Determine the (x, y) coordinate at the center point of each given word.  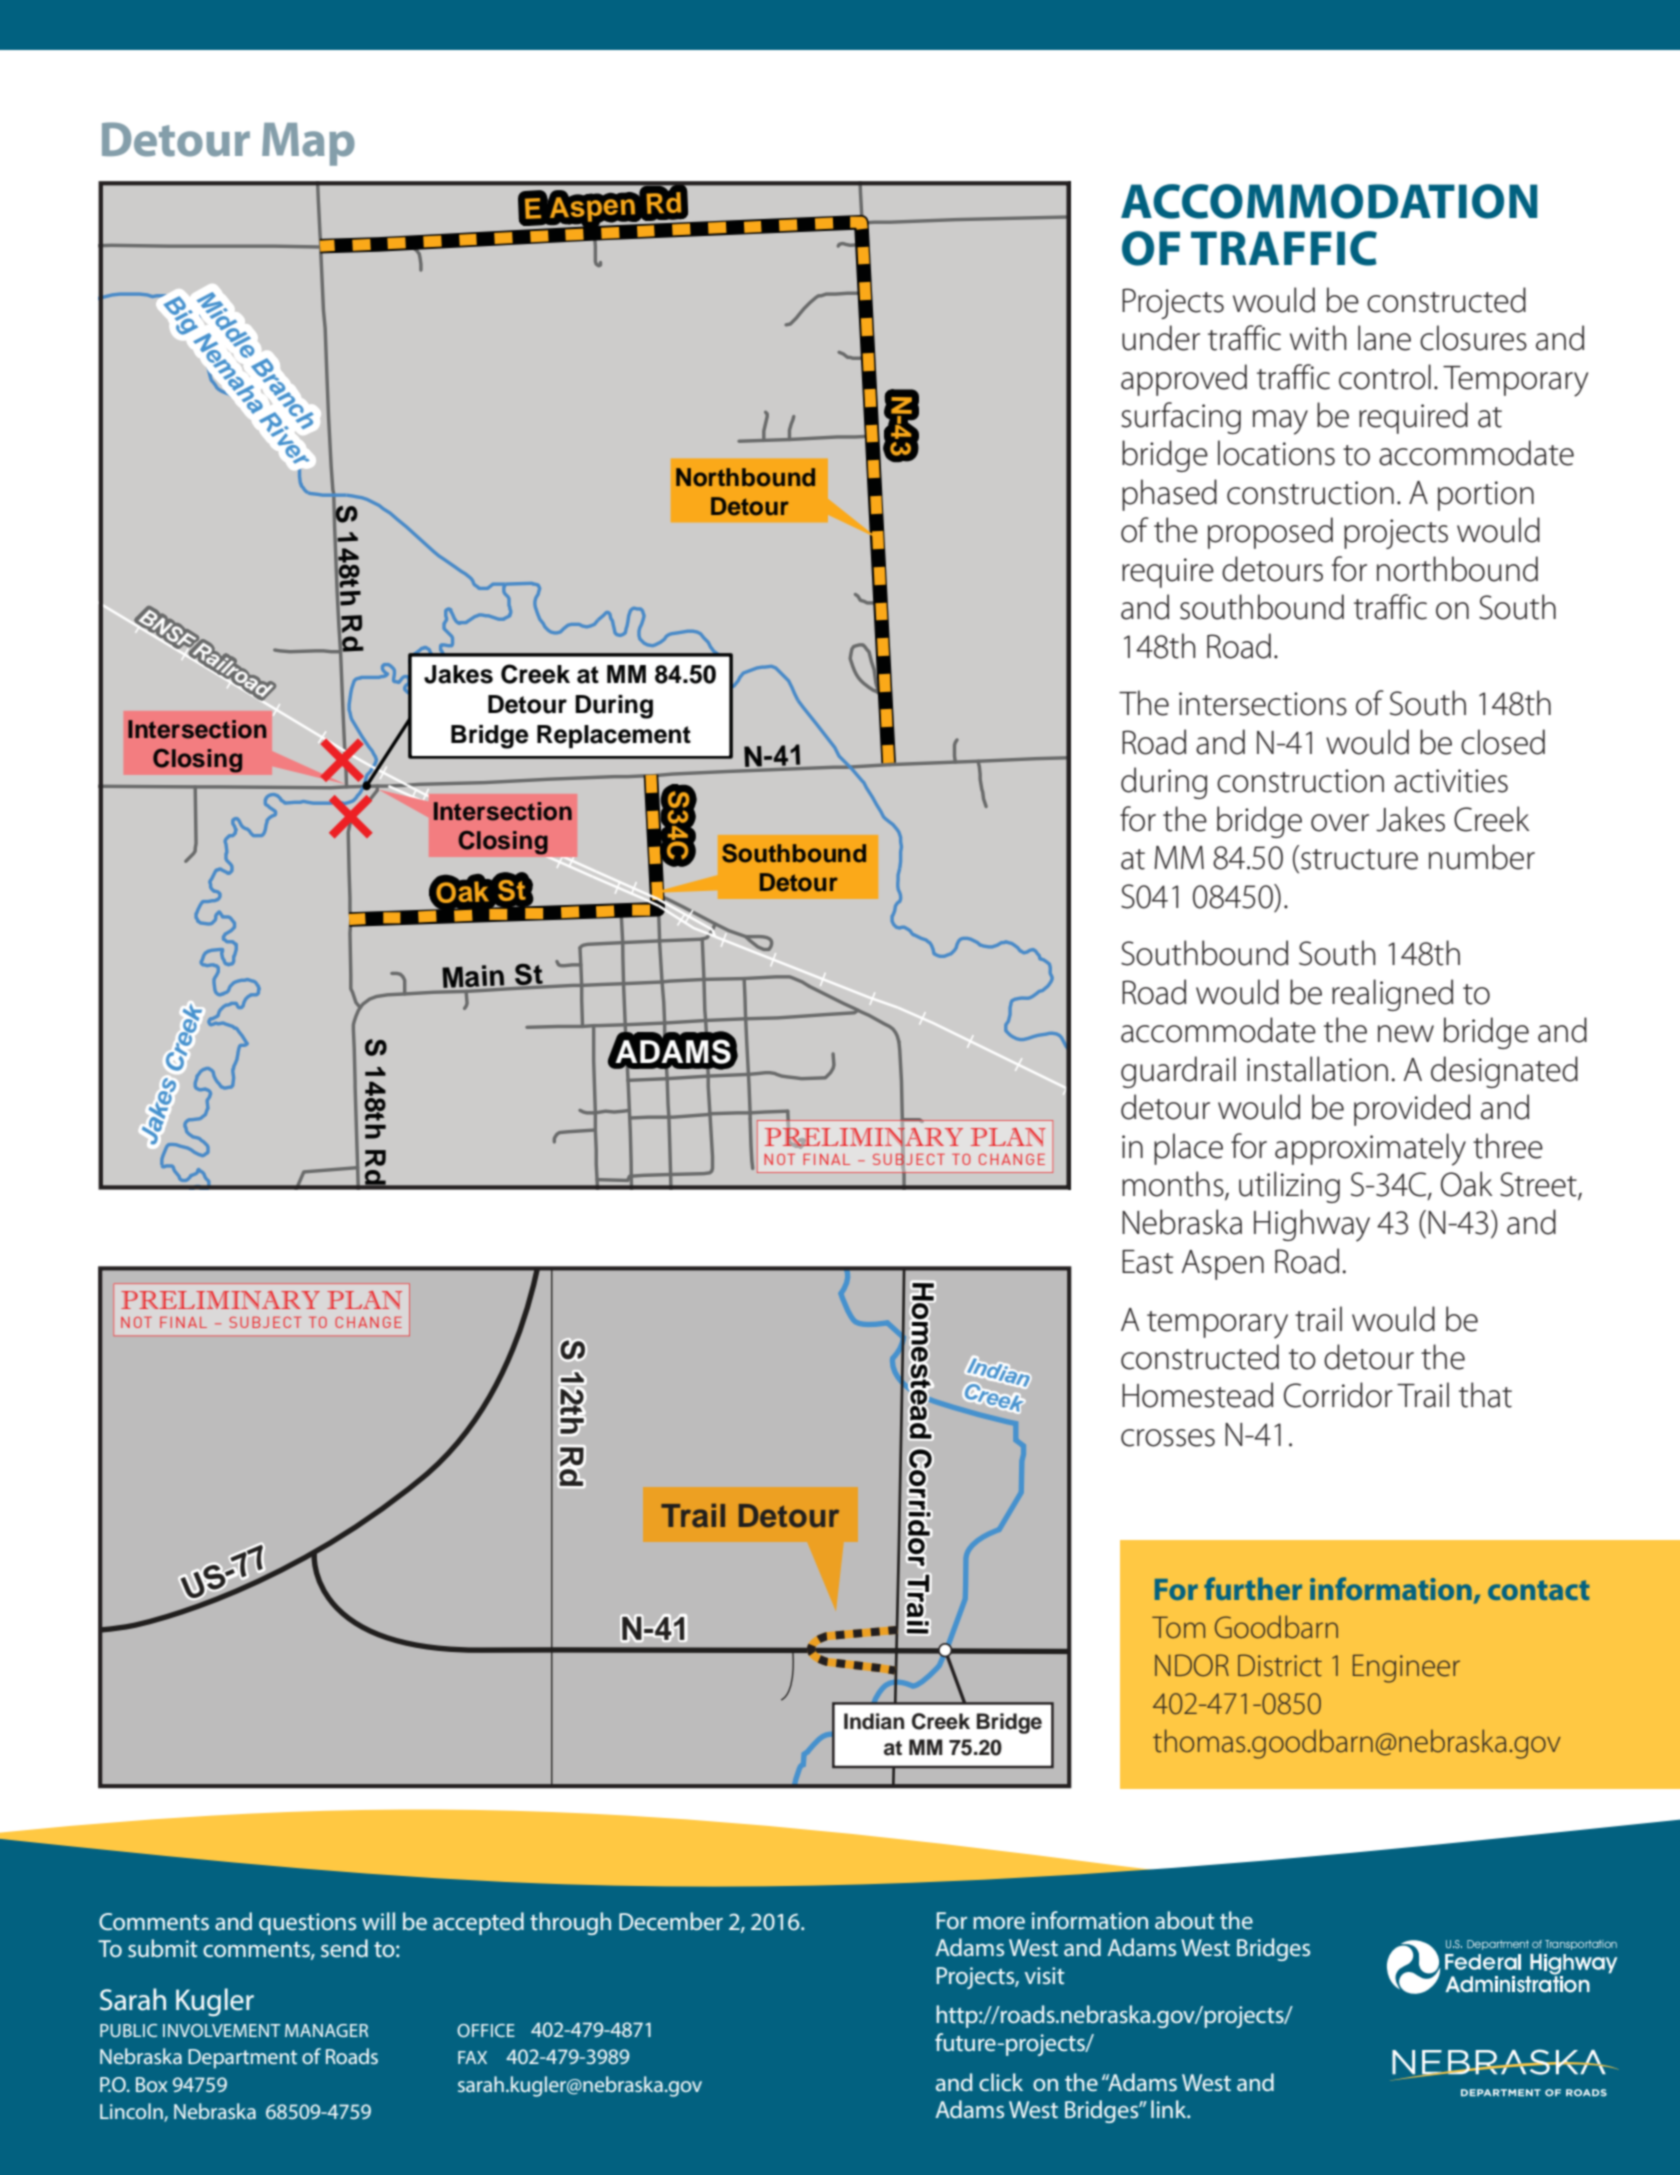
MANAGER (326, 2030)
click (1001, 2082)
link (1170, 2109)
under (1161, 338)
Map (308, 144)
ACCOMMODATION (1329, 201)
